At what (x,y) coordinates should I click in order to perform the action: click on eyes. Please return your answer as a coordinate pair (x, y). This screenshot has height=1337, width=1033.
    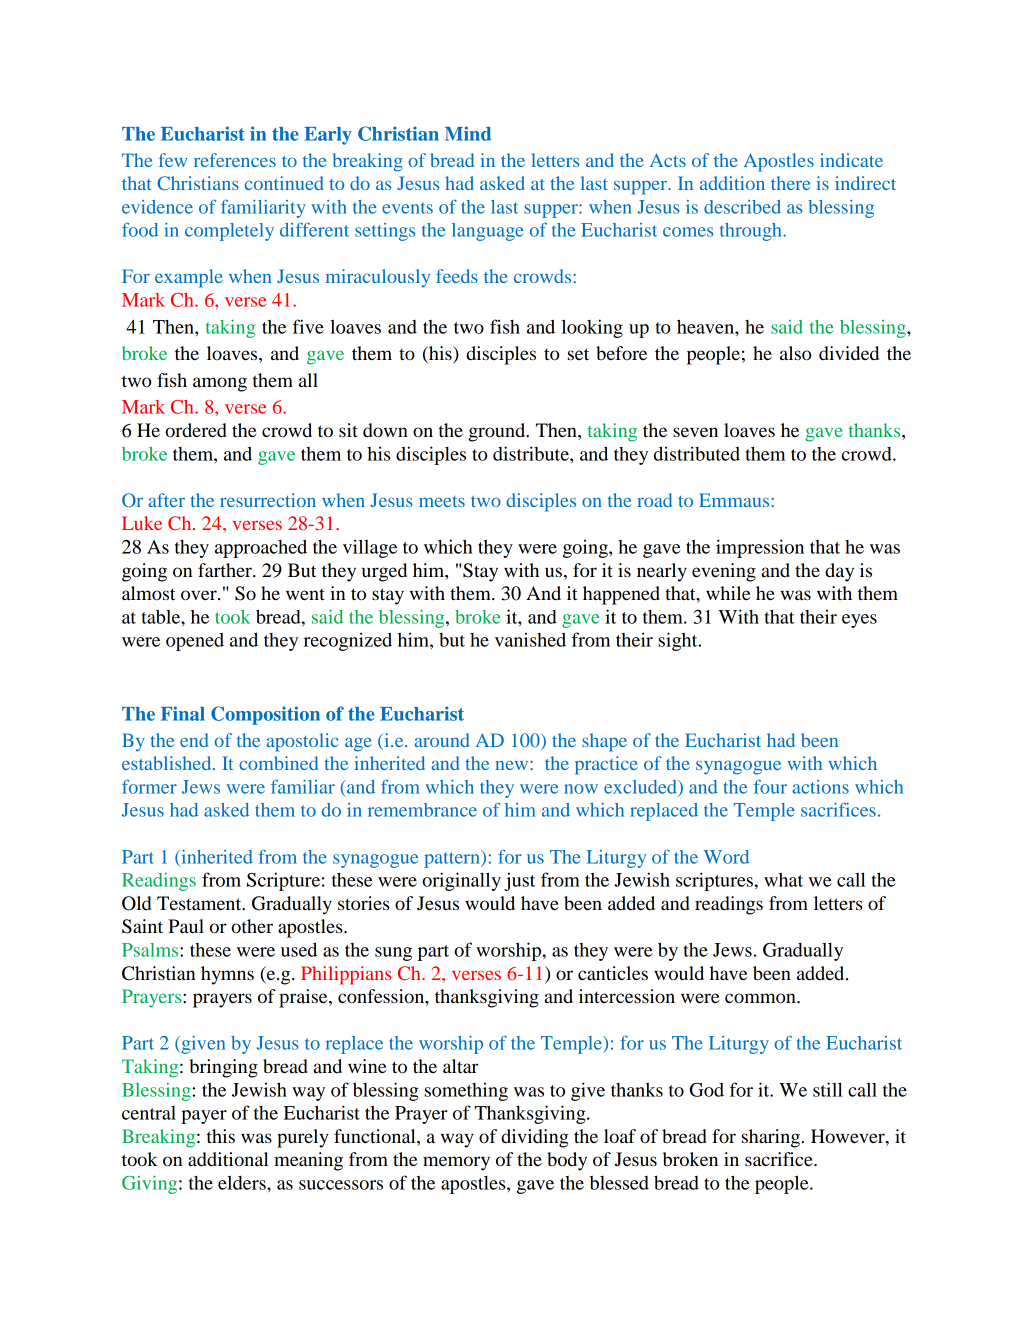
    Looking at the image, I should click on (859, 621).
